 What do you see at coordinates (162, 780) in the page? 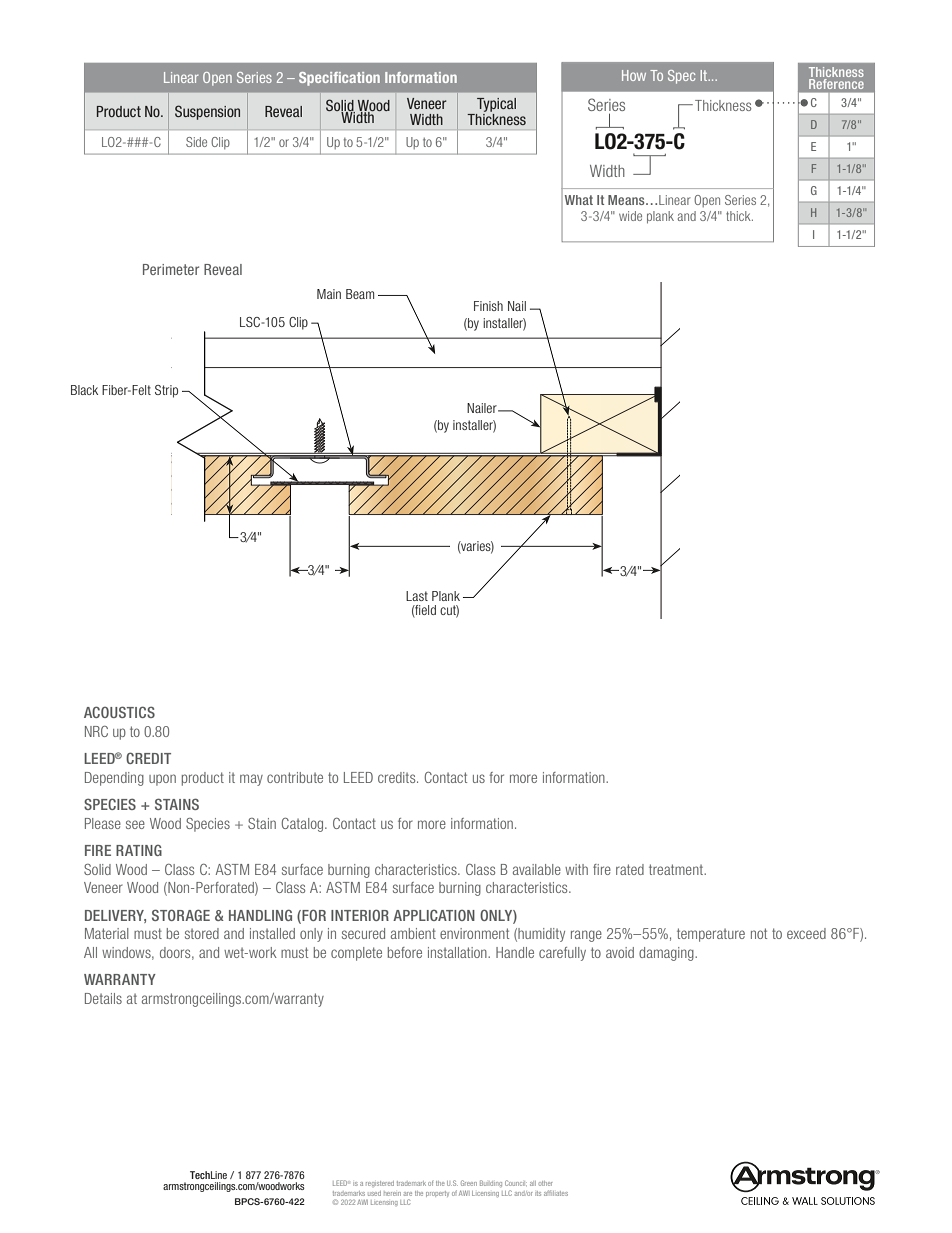
I see `upon` at bounding box center [162, 780].
